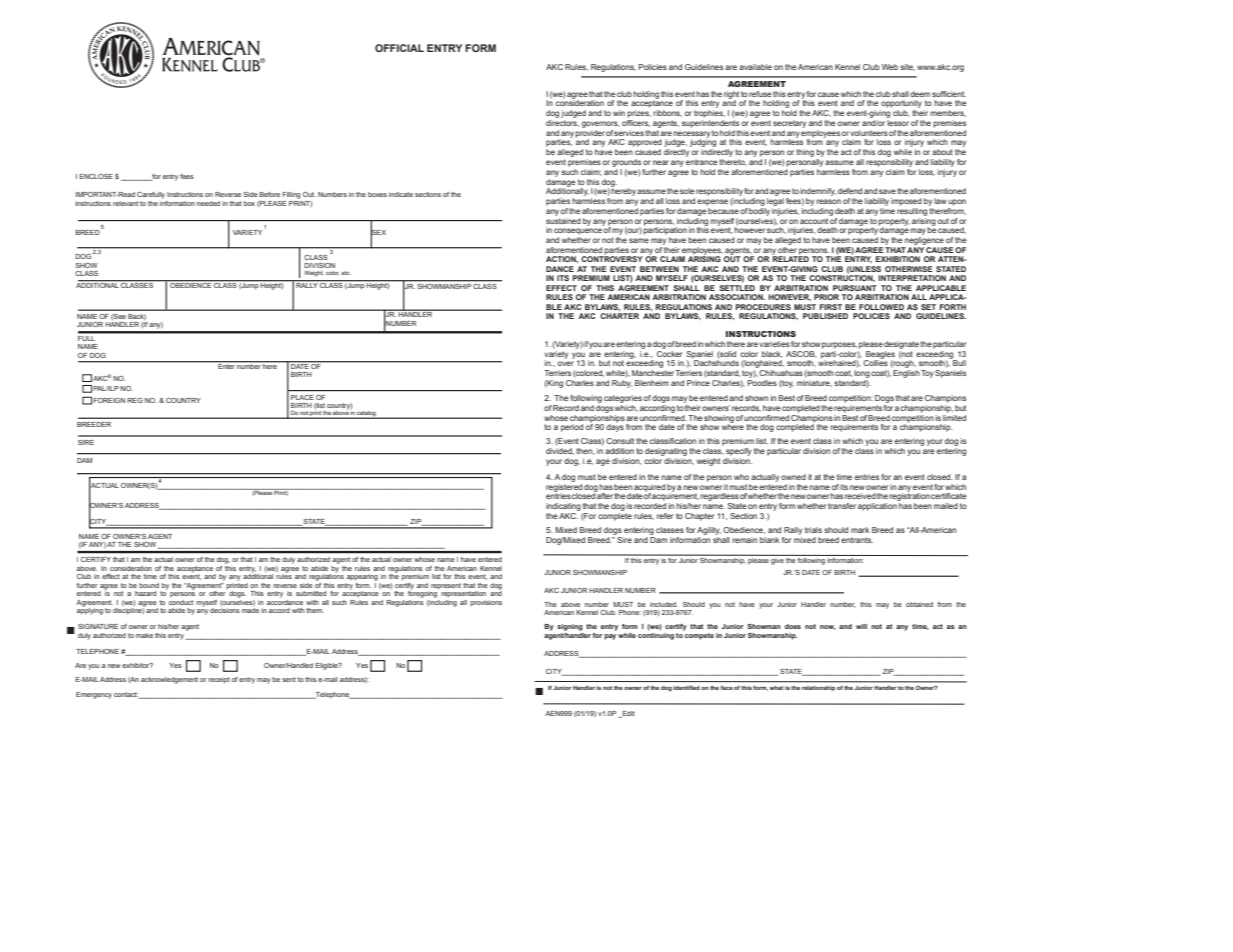 The height and width of the screenshot is (952, 1233). Describe the element at coordinates (399, 48) in the screenshot. I see `OFFICIAL` at that location.
